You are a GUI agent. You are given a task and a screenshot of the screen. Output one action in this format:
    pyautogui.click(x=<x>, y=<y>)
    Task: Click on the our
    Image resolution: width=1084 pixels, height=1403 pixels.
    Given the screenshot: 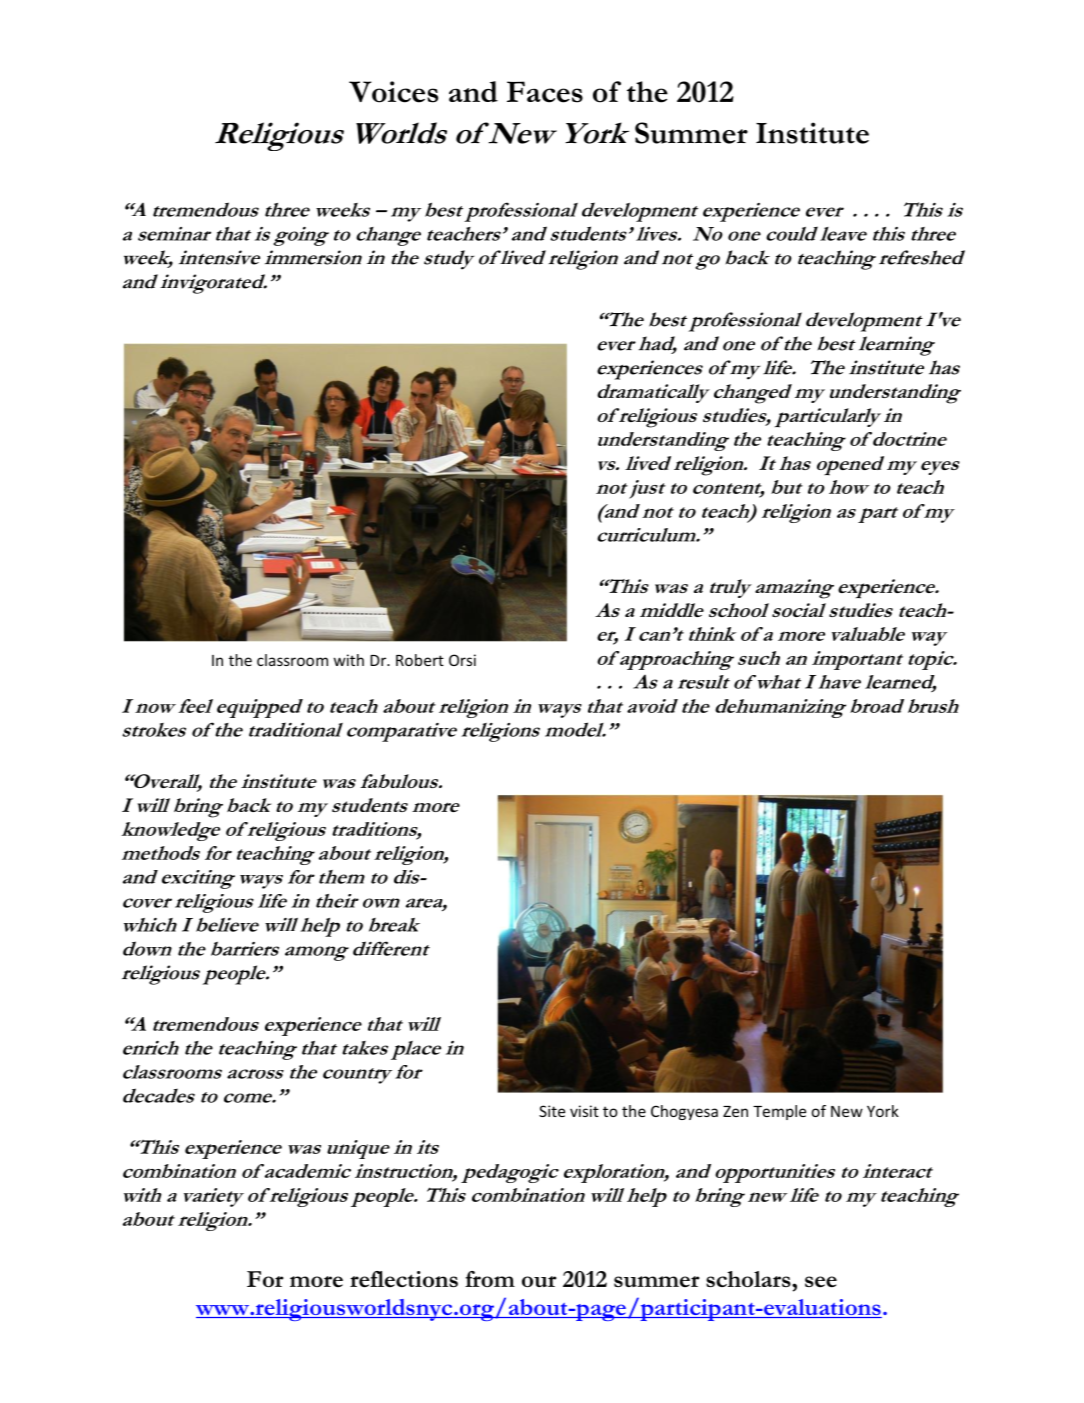 What is the action you would take?
    pyautogui.click(x=539, y=1281)
